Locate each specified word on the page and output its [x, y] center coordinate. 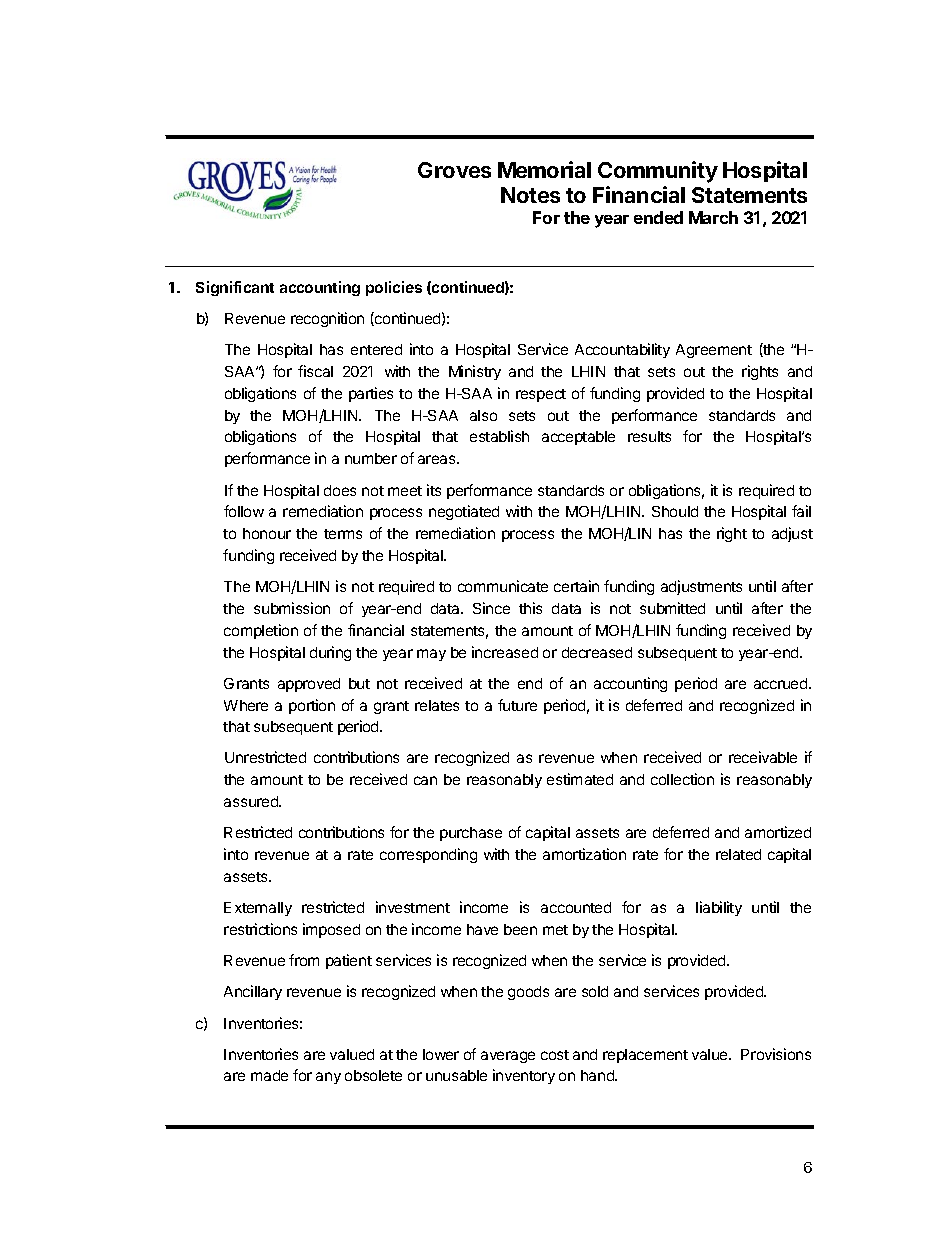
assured [252, 801]
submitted [672, 608]
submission [292, 608]
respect [541, 395]
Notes [530, 195]
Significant [235, 288]
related [738, 854]
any [328, 1078]
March [713, 217]
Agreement [714, 351]
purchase [471, 834]
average [508, 1057]
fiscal [315, 371]
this [530, 608]
